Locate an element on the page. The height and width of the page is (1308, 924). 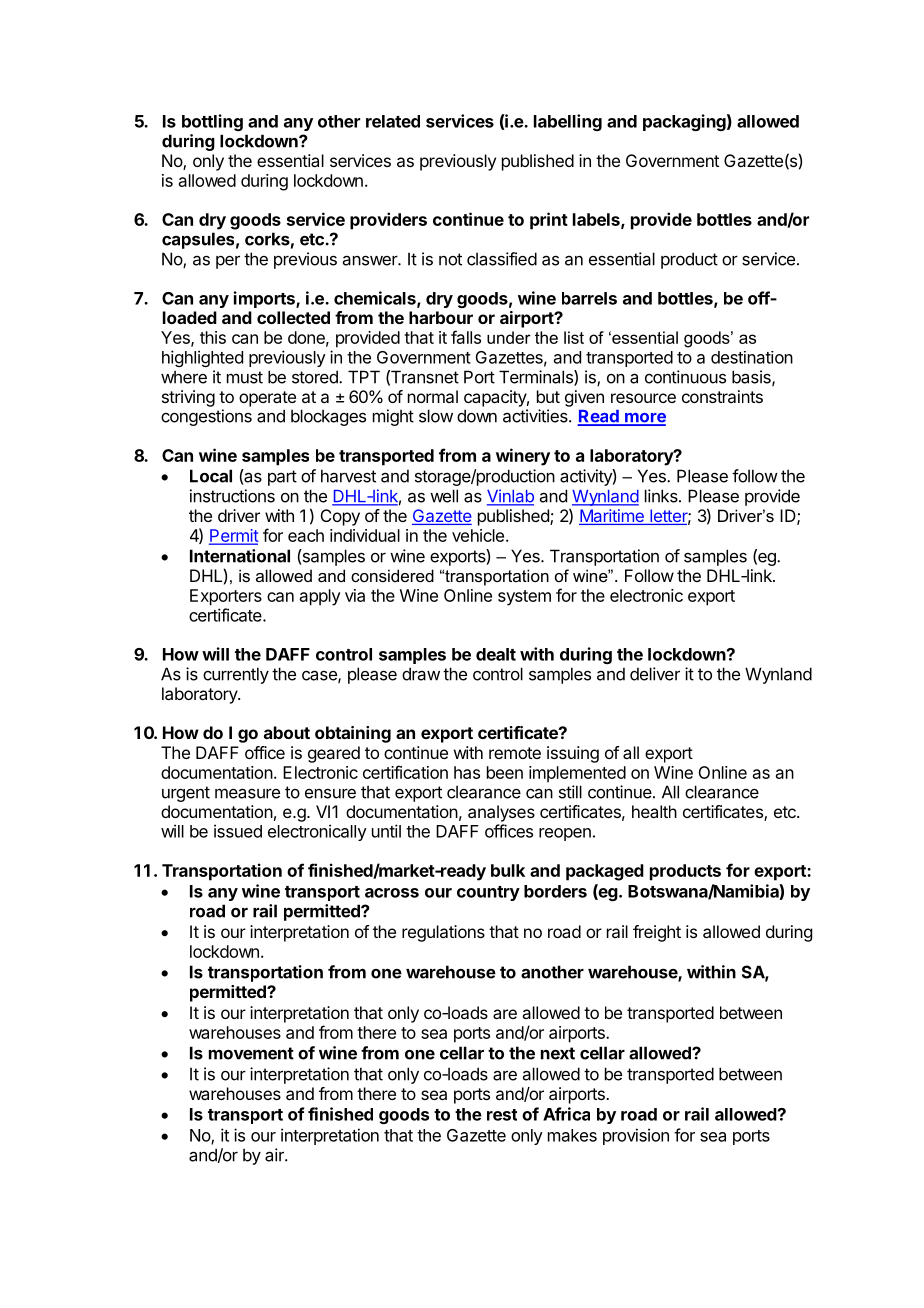
more is located at coordinates (644, 419).
